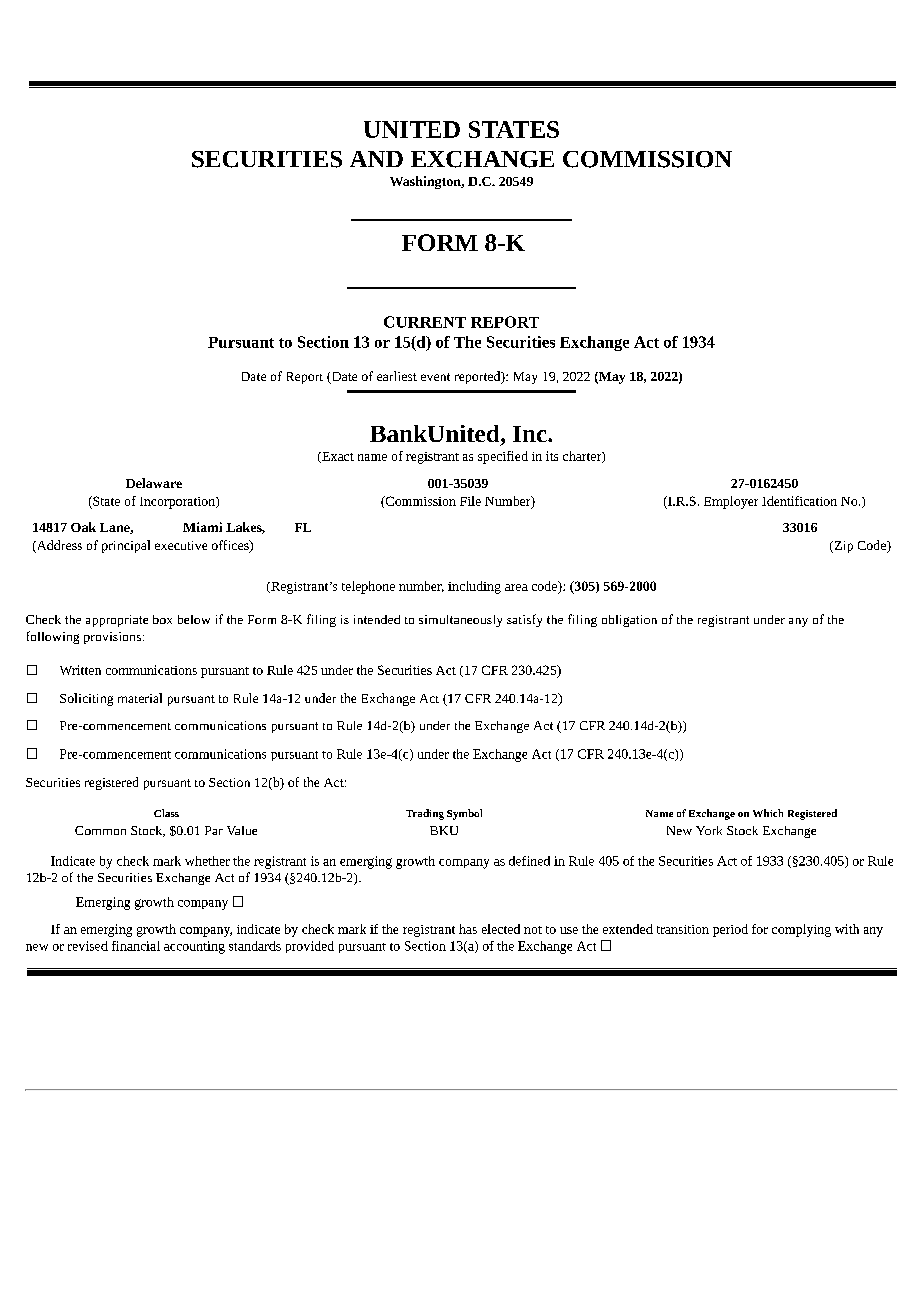 The width and height of the screenshot is (924, 1308). Describe the element at coordinates (136, 946) in the screenshot. I see `financial` at that location.
